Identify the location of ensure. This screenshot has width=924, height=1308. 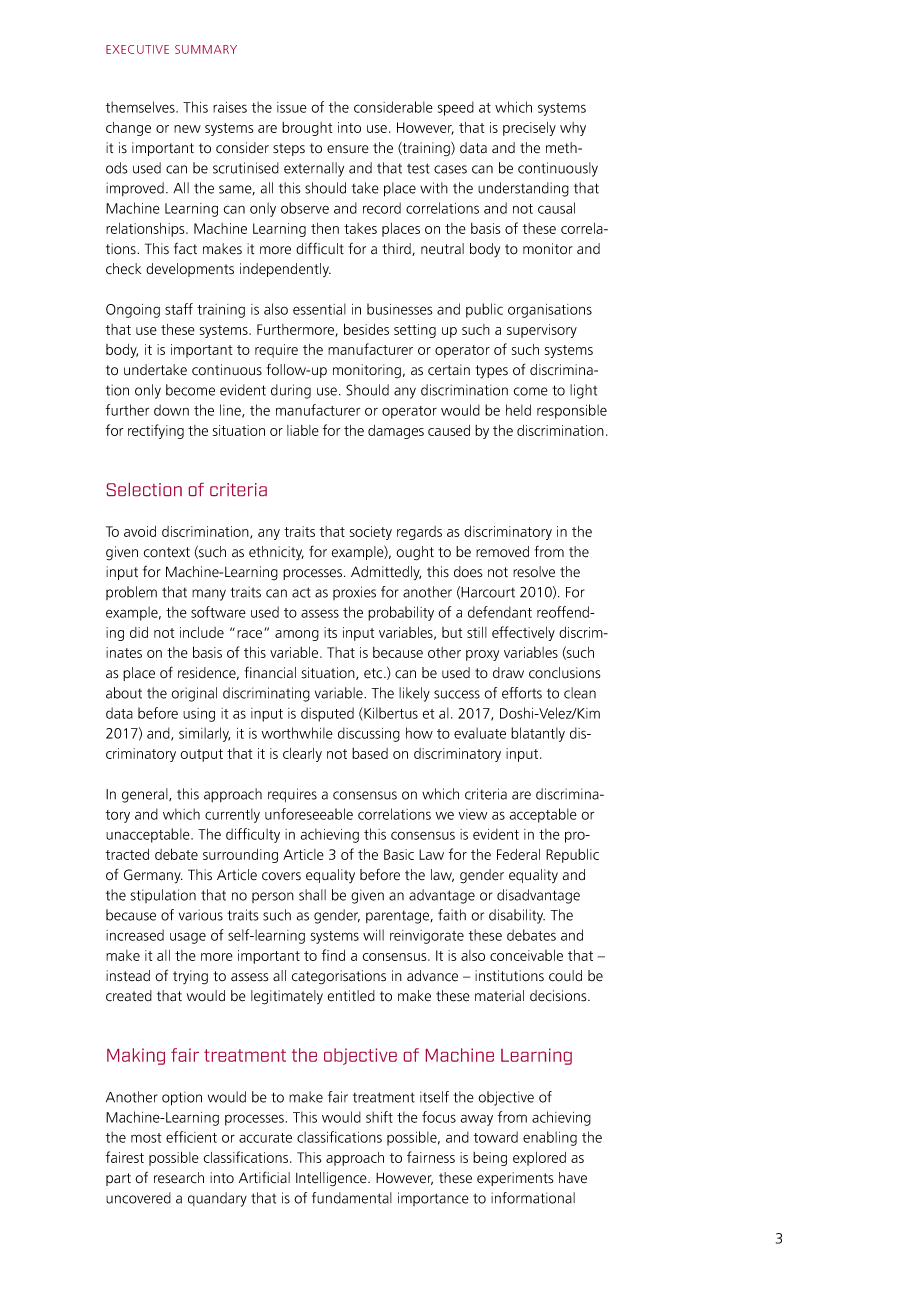
(348, 149).
